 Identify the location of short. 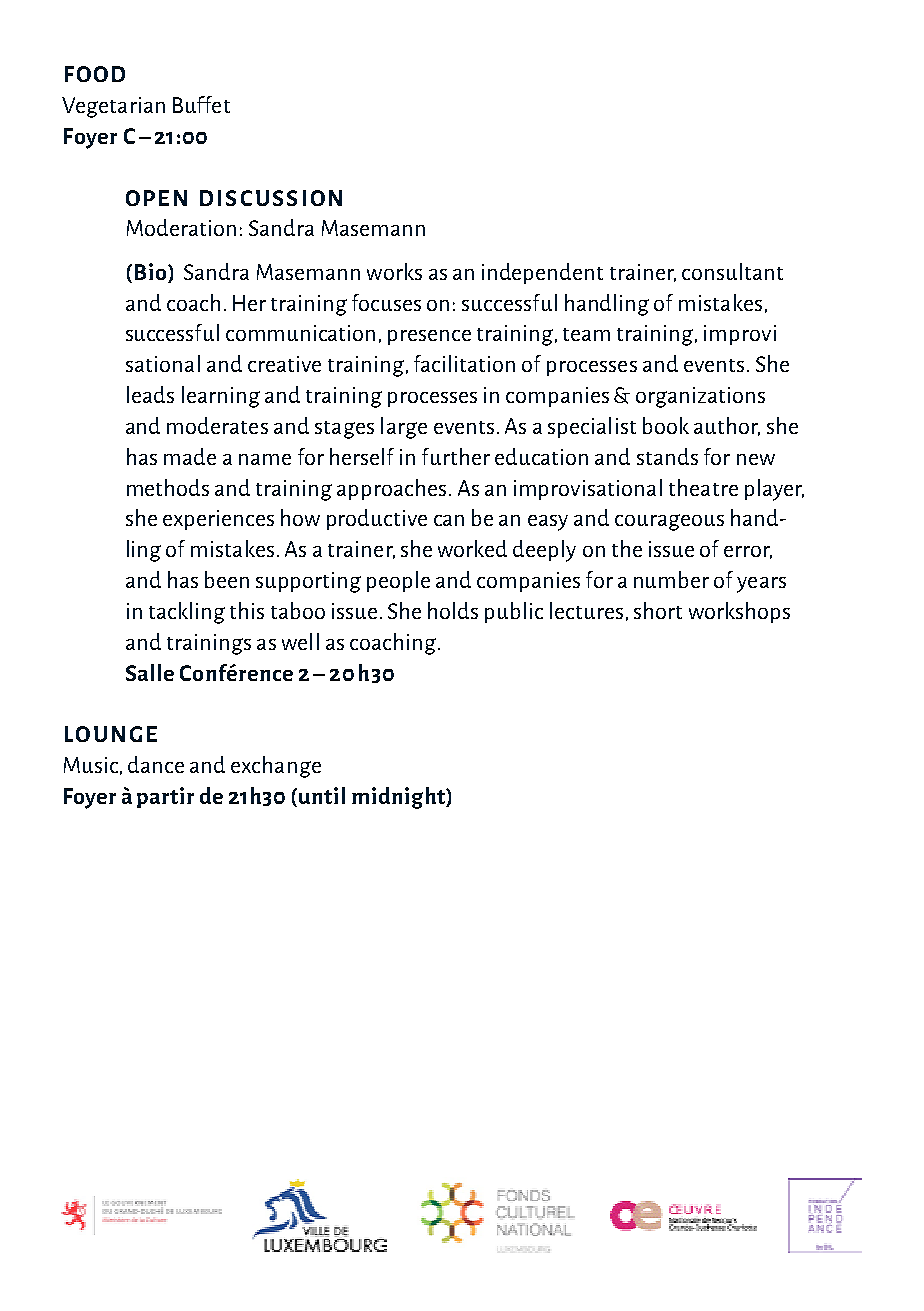
(658, 610).
